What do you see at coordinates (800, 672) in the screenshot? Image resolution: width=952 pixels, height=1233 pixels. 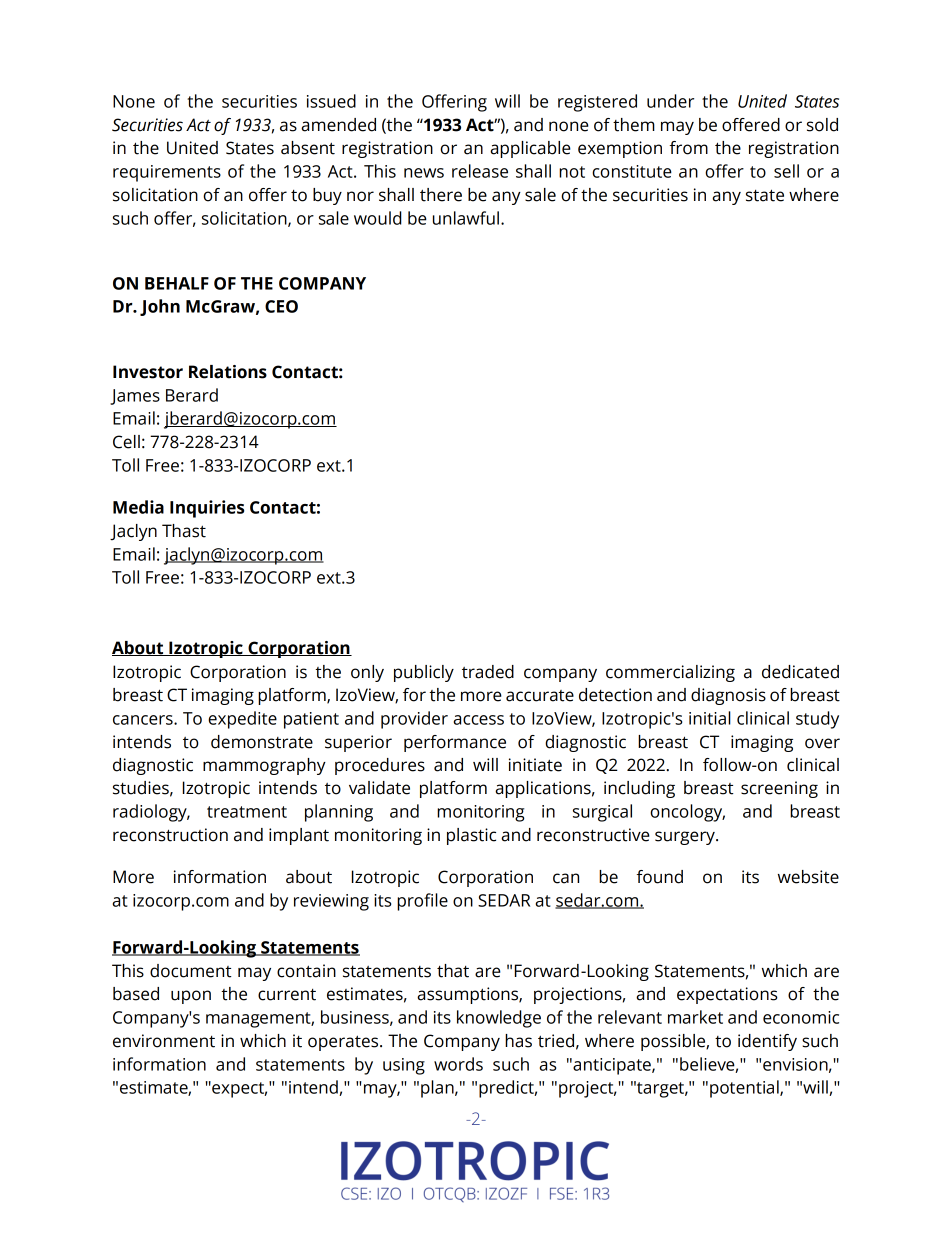 I see `dedicated` at bounding box center [800, 672].
